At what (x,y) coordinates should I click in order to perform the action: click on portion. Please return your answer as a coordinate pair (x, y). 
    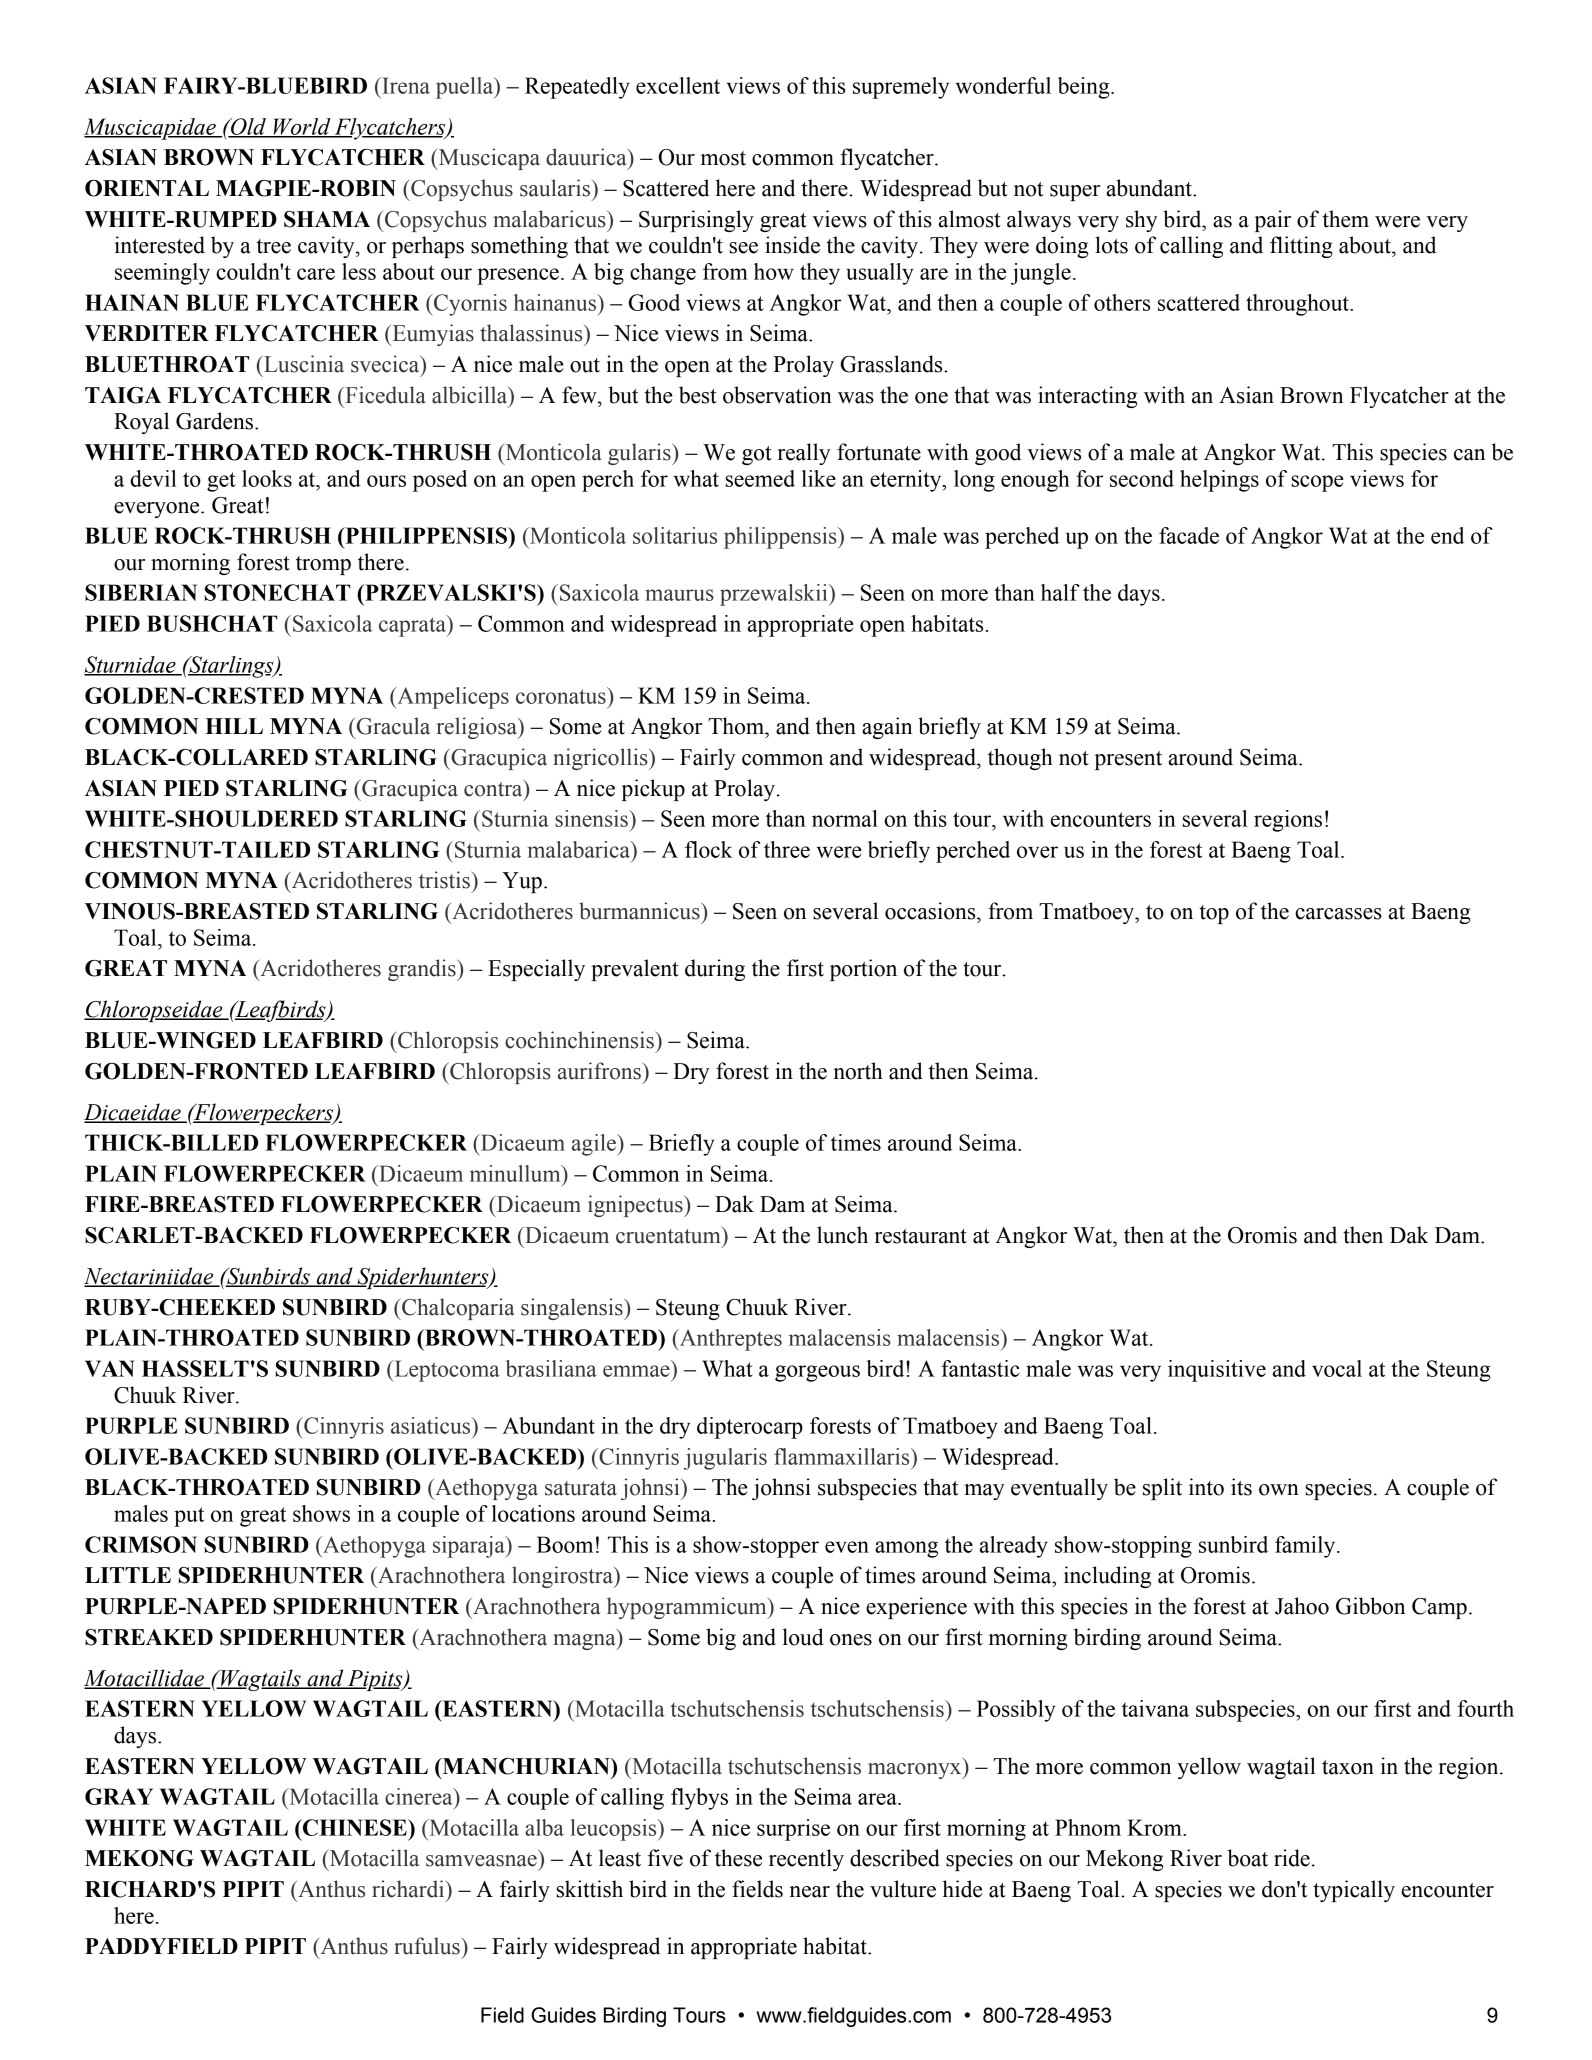
    Looking at the image, I should click on (863, 970).
